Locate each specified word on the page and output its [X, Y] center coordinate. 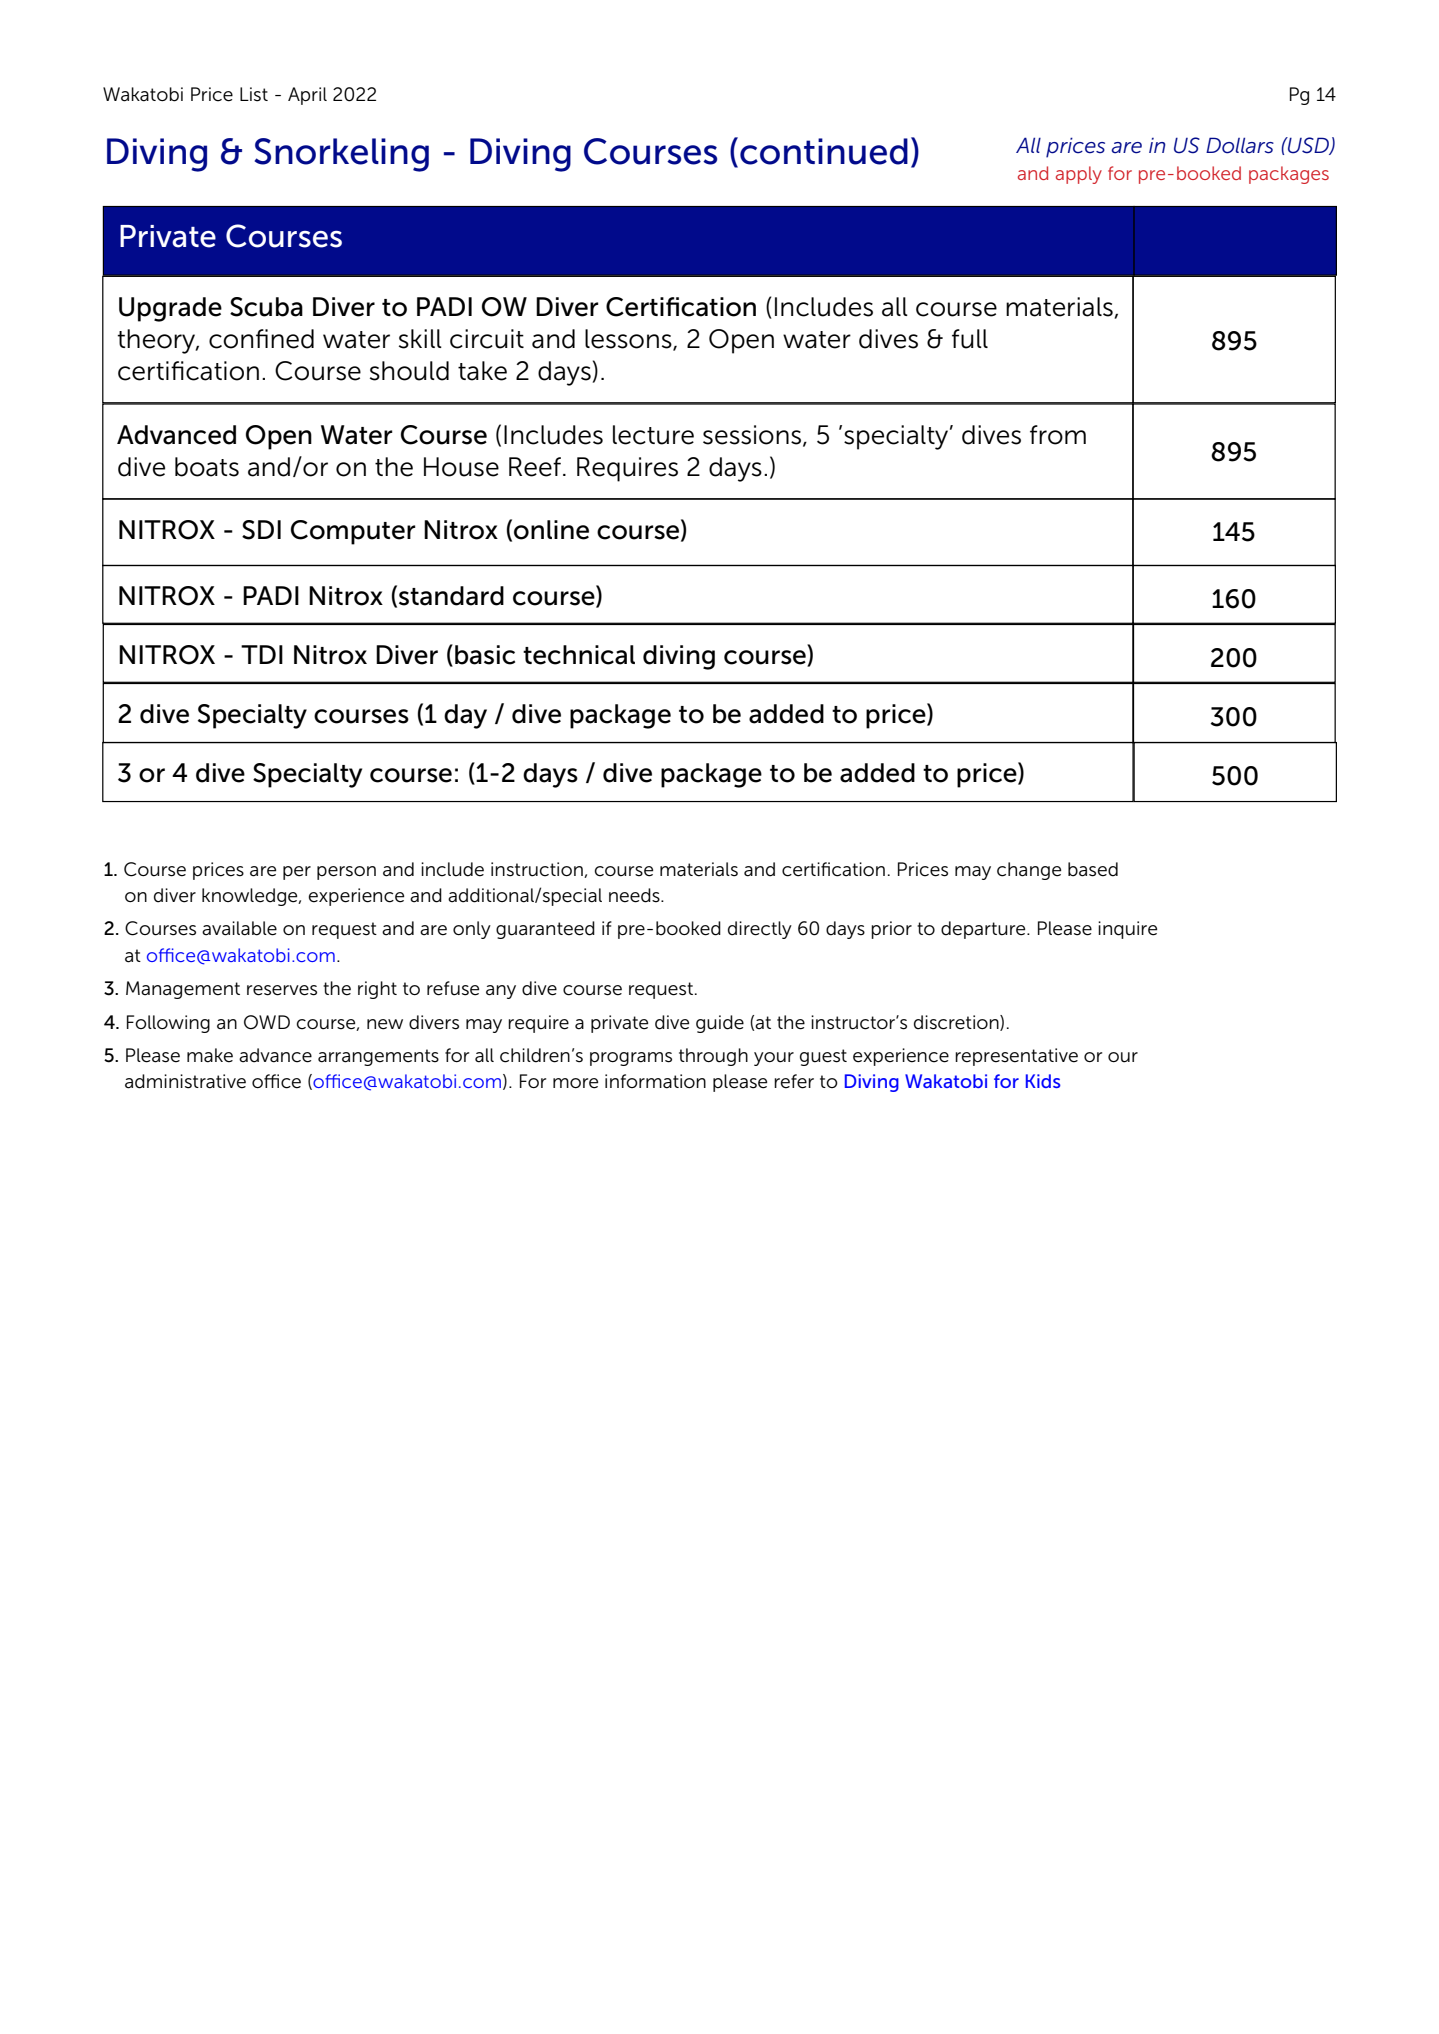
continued [824, 151]
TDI [262, 654]
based [1093, 869]
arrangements [378, 1057]
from [1058, 435]
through [713, 1057]
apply [1079, 175]
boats [207, 467]
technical [579, 655]
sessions [753, 435]
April [307, 96]
